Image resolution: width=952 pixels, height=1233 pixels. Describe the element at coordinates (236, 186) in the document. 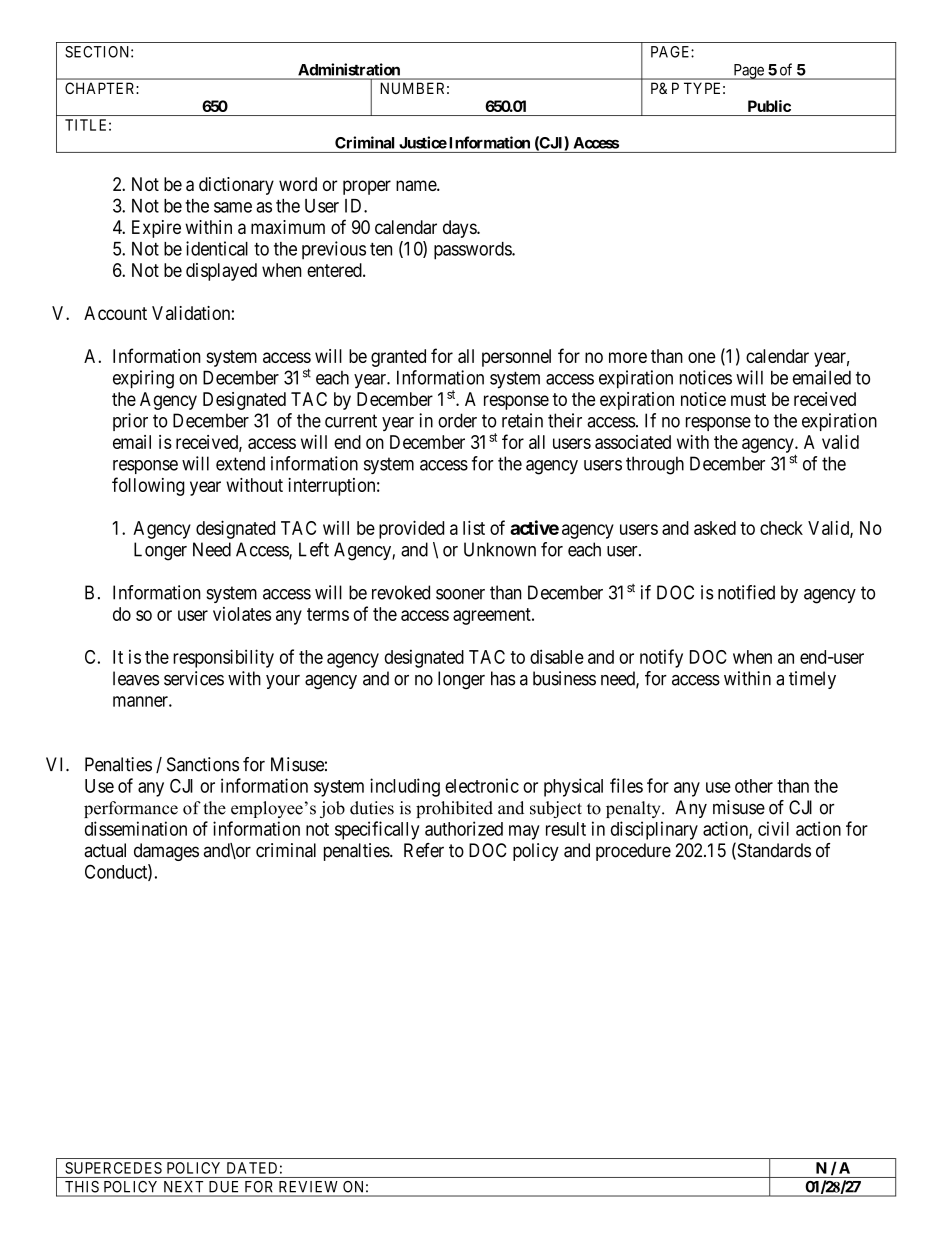

I see `dictionary` at that location.
